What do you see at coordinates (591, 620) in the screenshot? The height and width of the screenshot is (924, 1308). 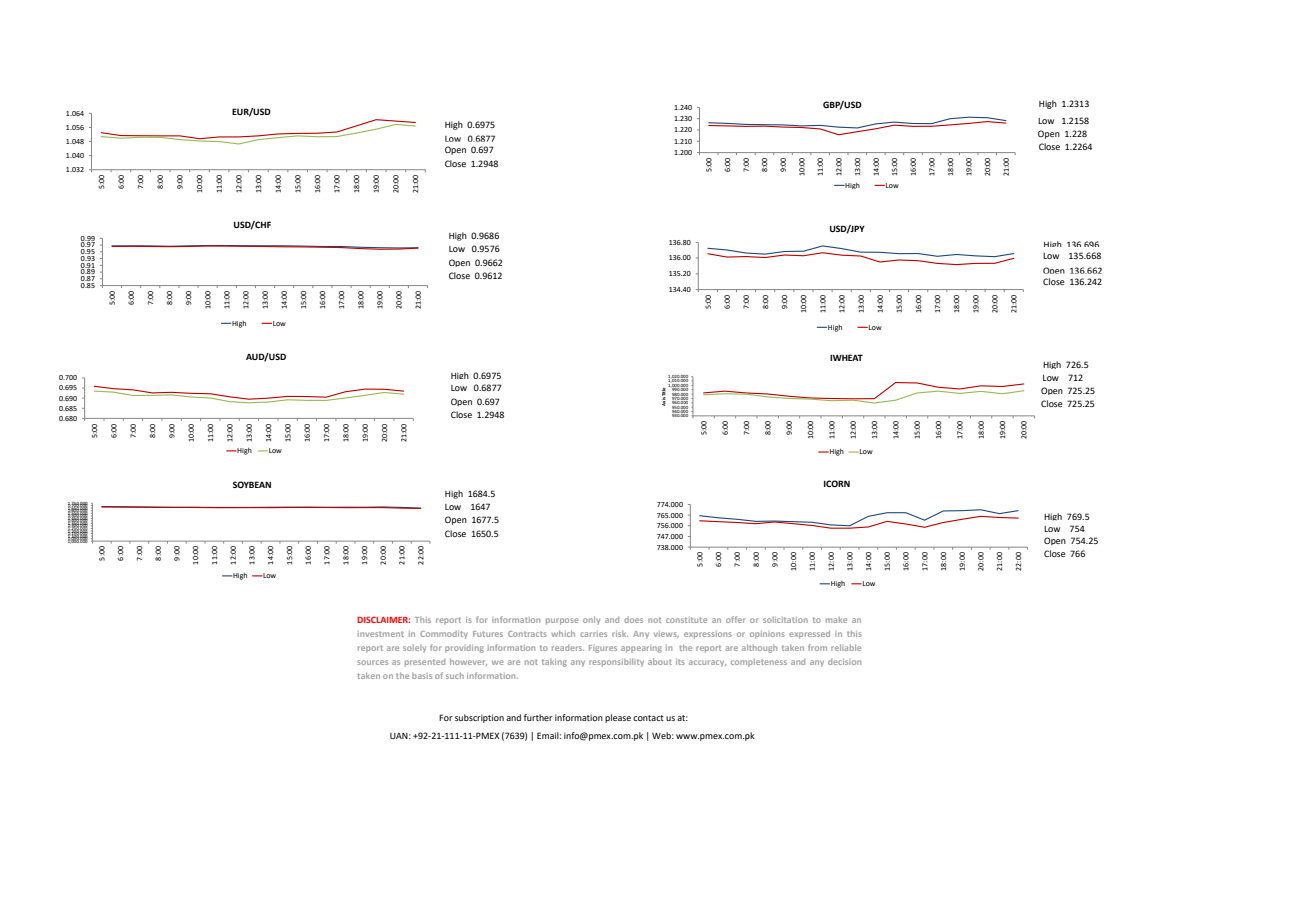 I see `only` at bounding box center [591, 620].
